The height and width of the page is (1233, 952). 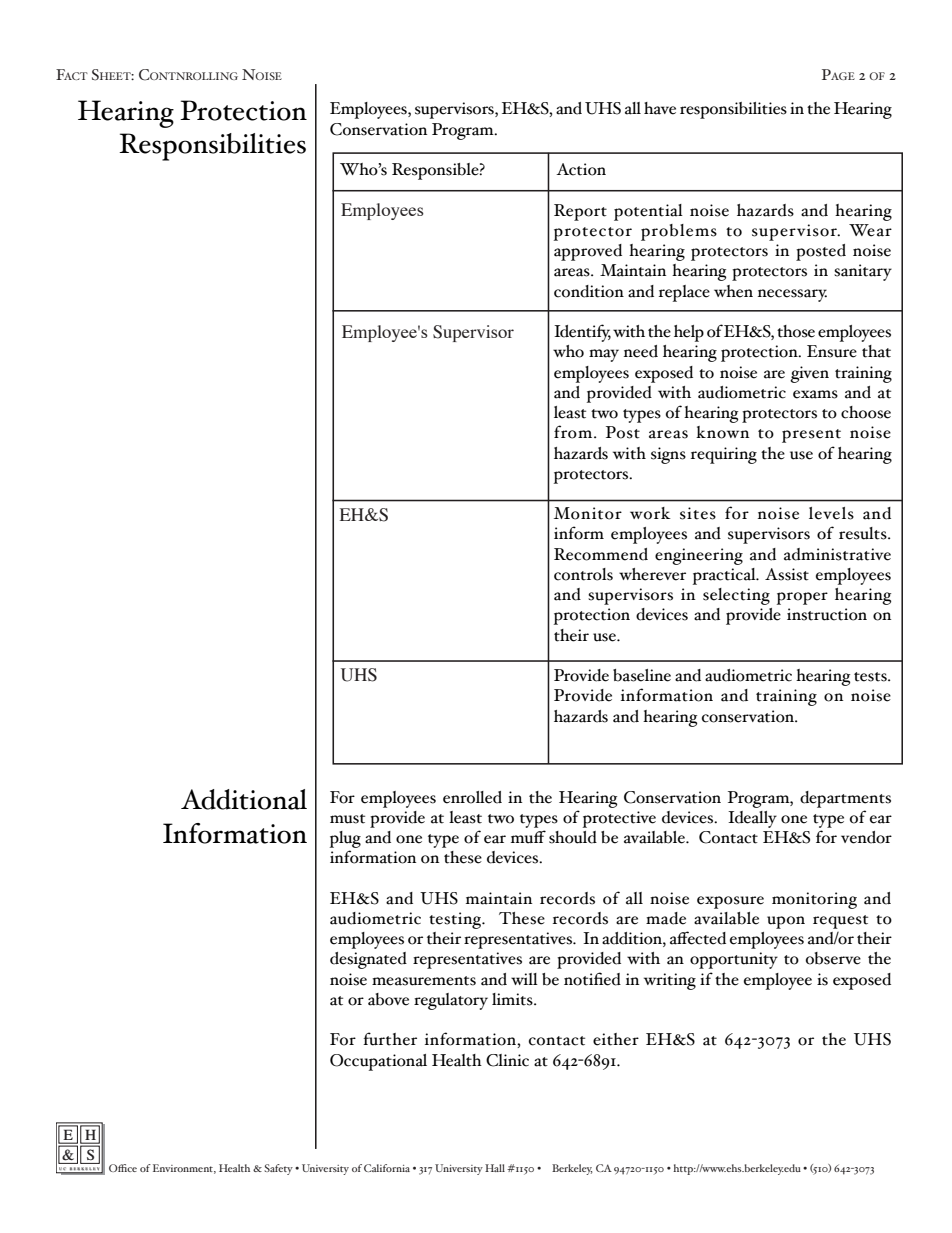 I want to click on may, so click(x=604, y=355).
